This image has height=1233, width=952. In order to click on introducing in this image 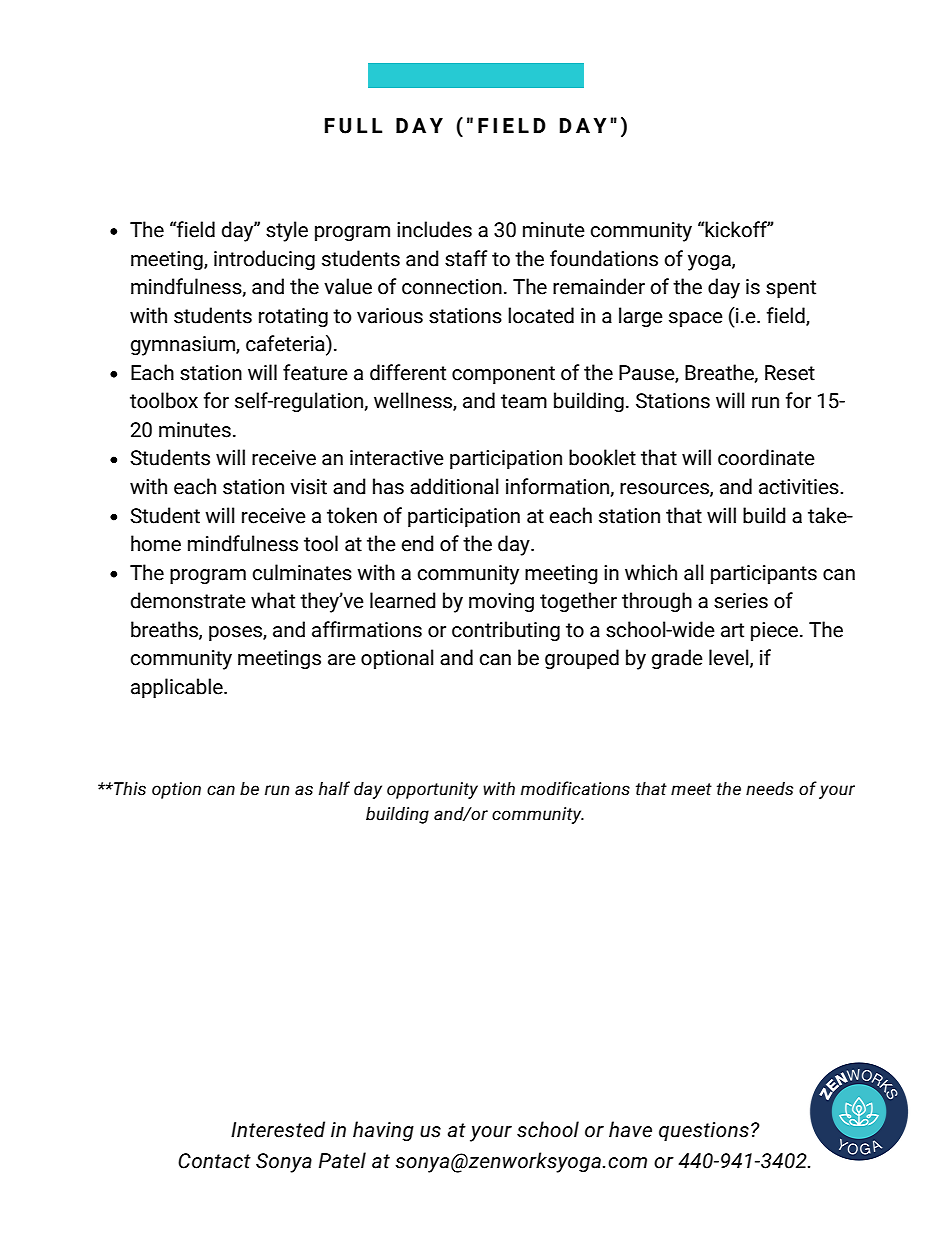, I will do `click(264, 260)`.
